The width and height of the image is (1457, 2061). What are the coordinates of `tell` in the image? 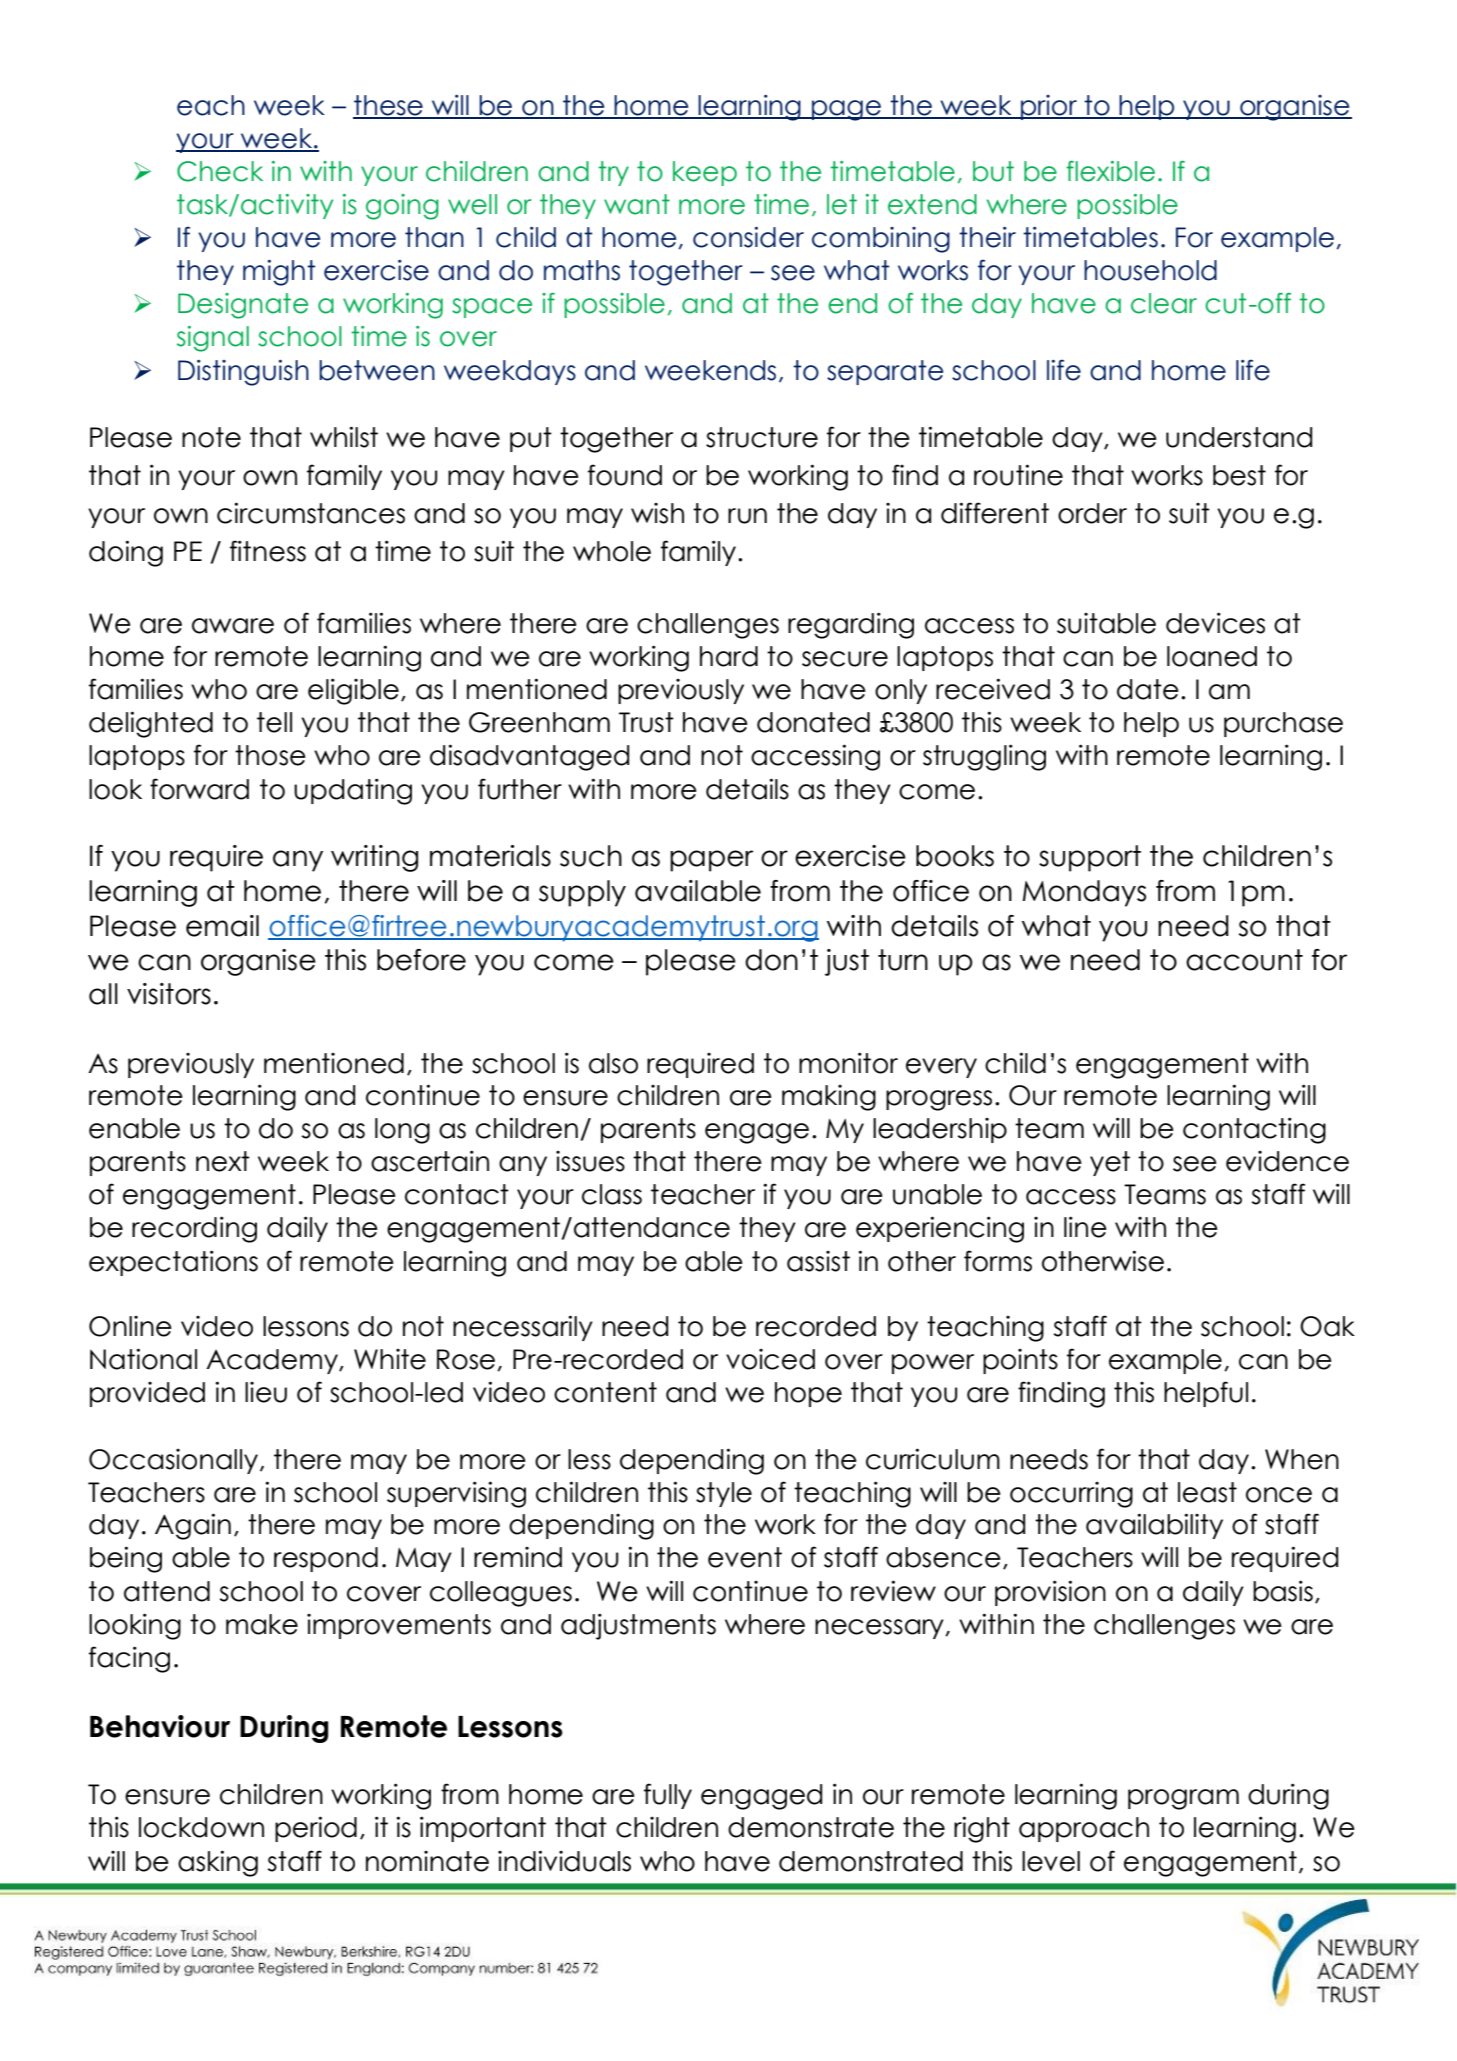 It's located at (274, 722).
